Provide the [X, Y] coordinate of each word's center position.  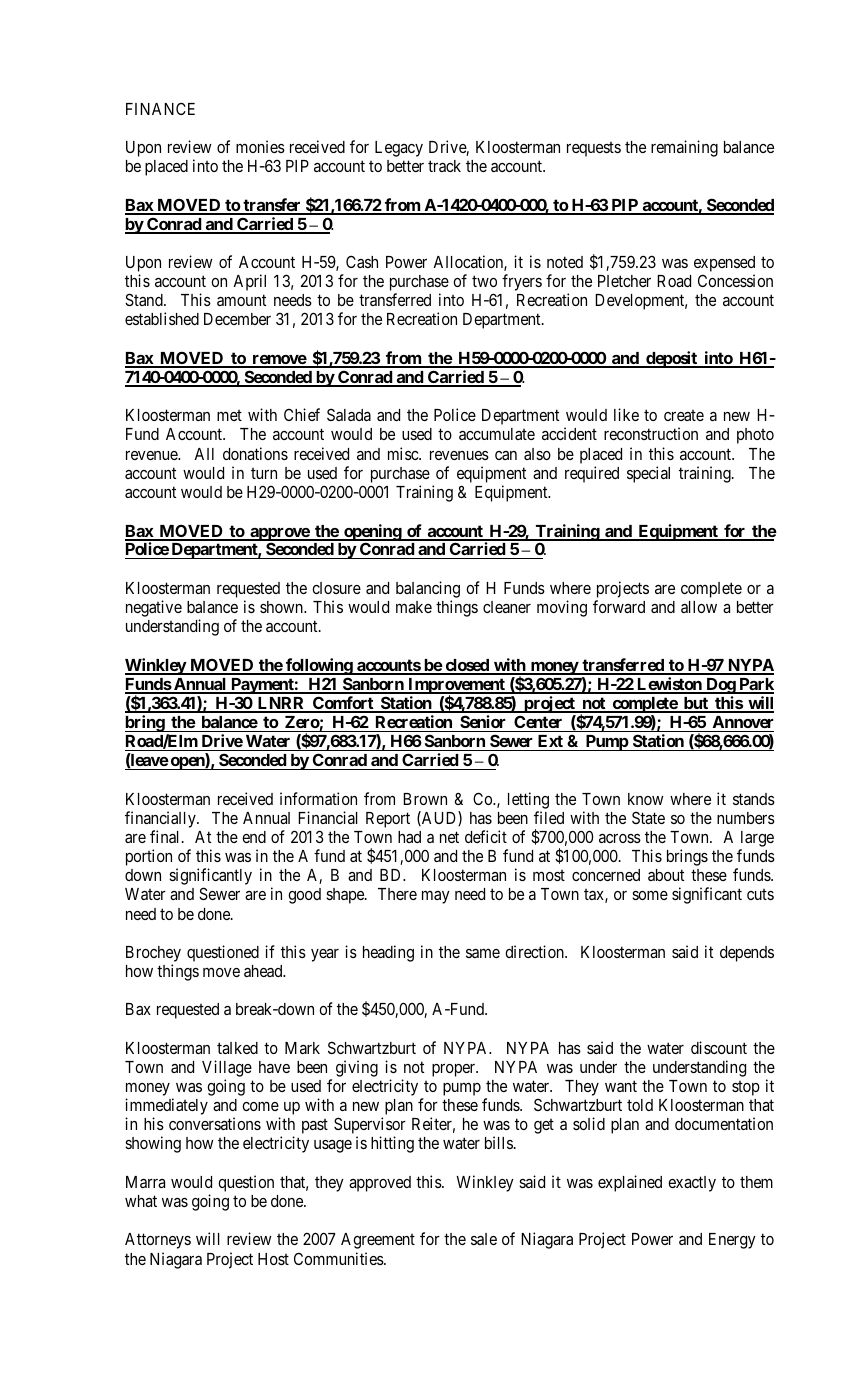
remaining [684, 148]
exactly [692, 1184]
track [444, 166]
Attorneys [158, 1241]
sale [484, 1239]
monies [260, 146]
